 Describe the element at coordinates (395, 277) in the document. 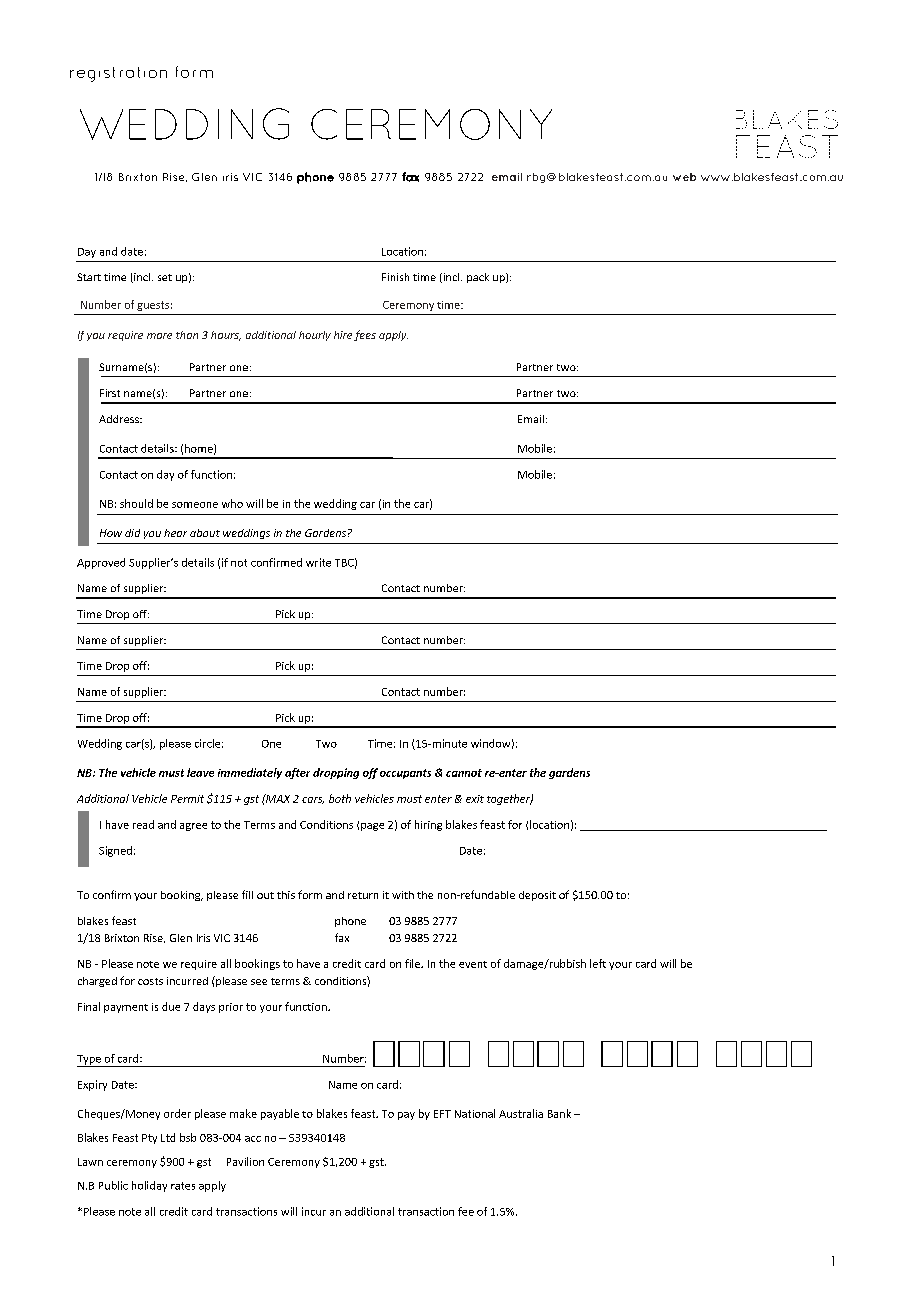

I see `Finish` at that location.
